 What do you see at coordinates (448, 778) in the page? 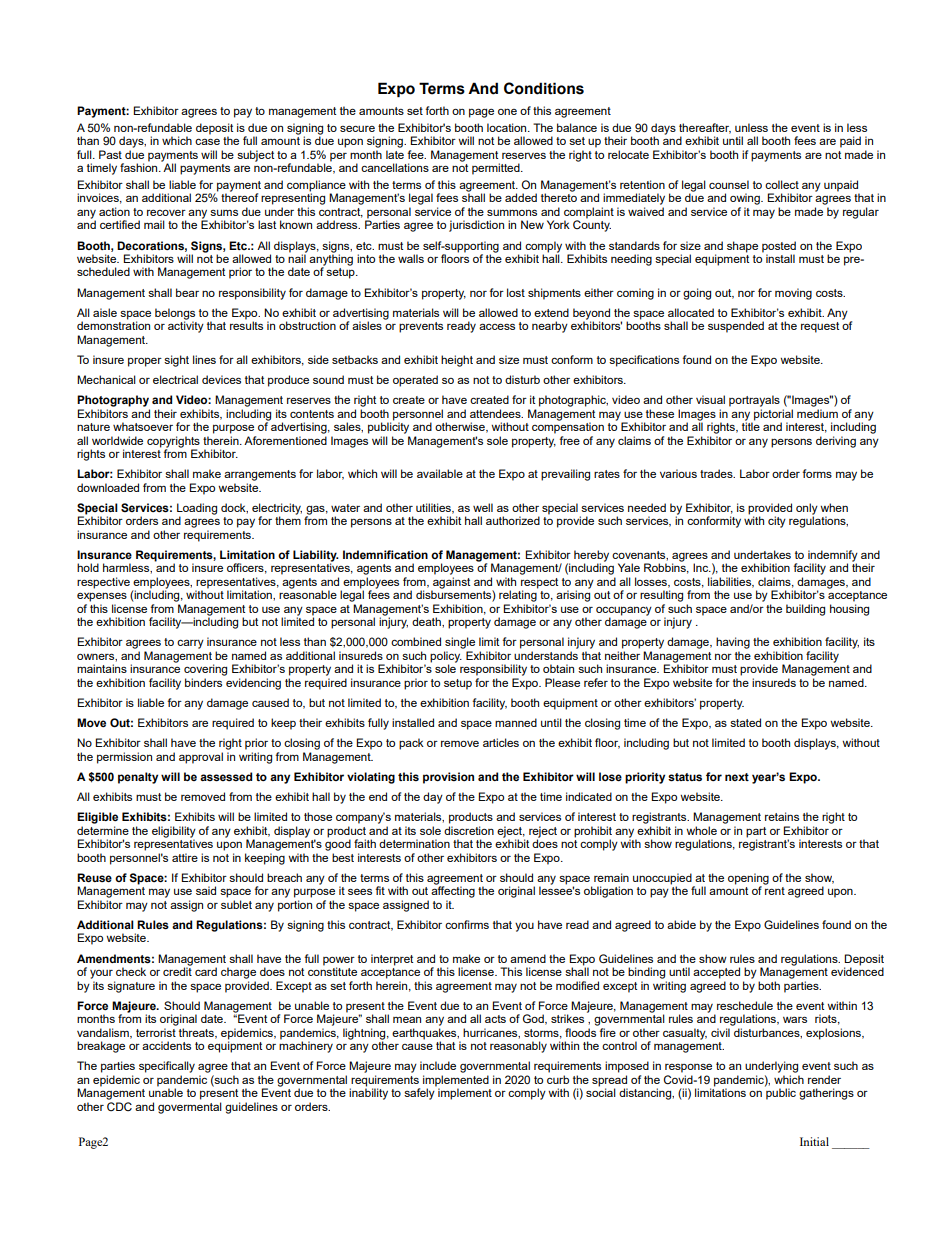
I see `provision` at bounding box center [448, 778].
